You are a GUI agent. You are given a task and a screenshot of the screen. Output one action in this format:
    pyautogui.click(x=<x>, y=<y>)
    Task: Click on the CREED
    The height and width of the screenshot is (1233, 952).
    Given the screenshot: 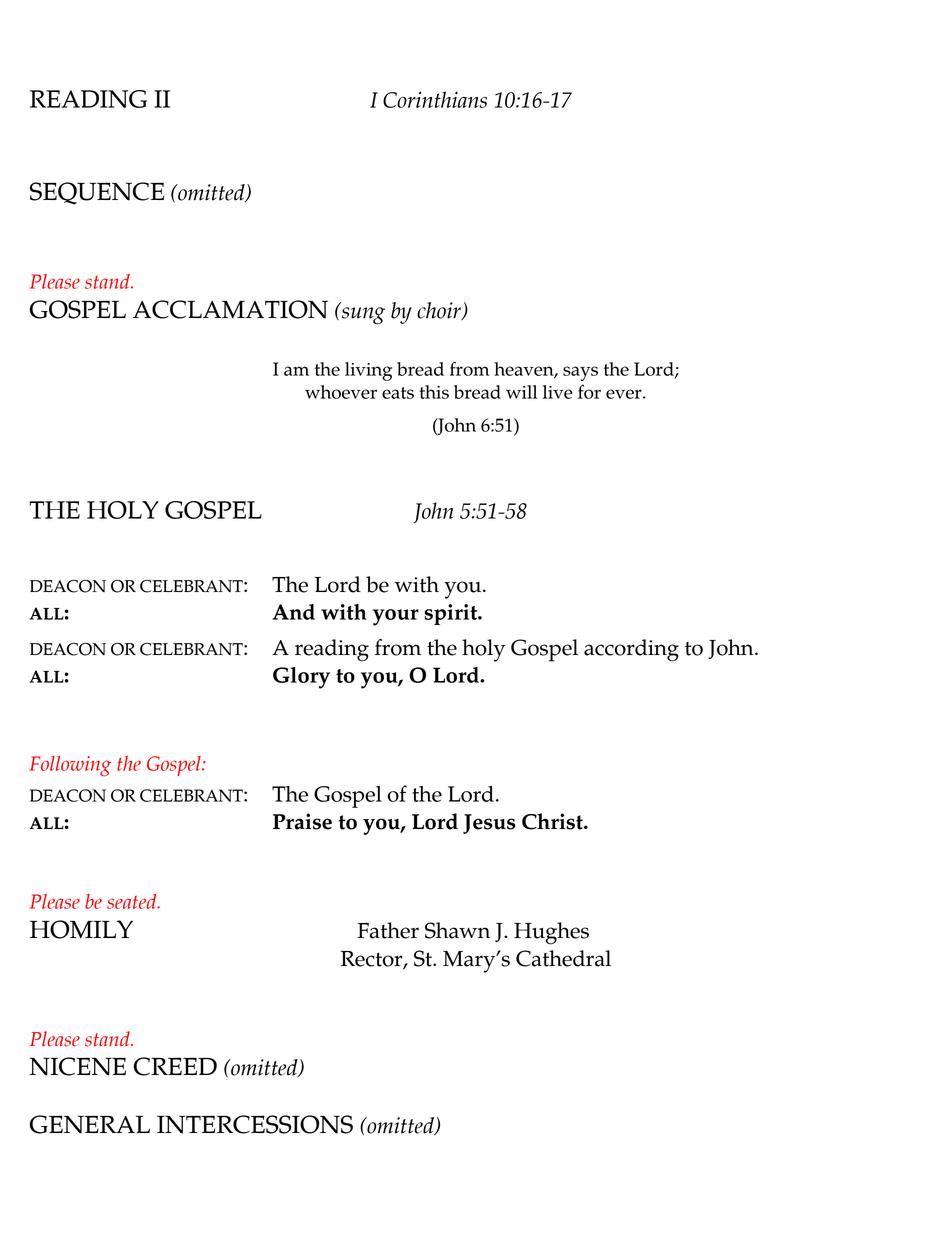 What is the action you would take?
    pyautogui.click(x=175, y=1066)
